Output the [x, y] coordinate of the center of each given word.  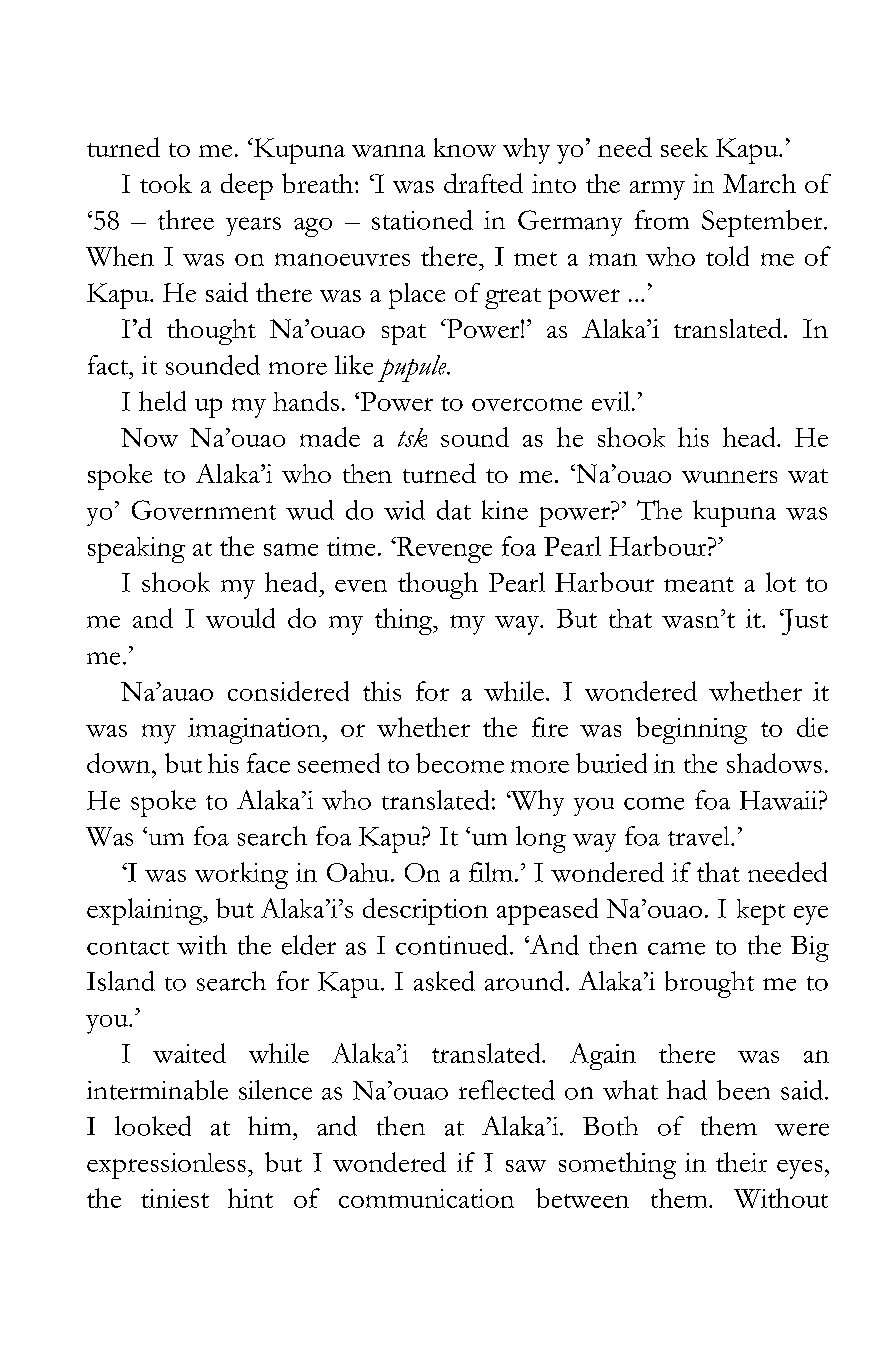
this [382, 691]
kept [761, 912]
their [741, 1162]
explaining [146, 911]
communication [426, 1198]
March [759, 183]
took [166, 183]
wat [808, 476]
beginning [691, 730]
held [162, 401]
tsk [412, 437]
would [240, 618]
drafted [483, 183]
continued [453, 945]
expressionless [166, 1166]
